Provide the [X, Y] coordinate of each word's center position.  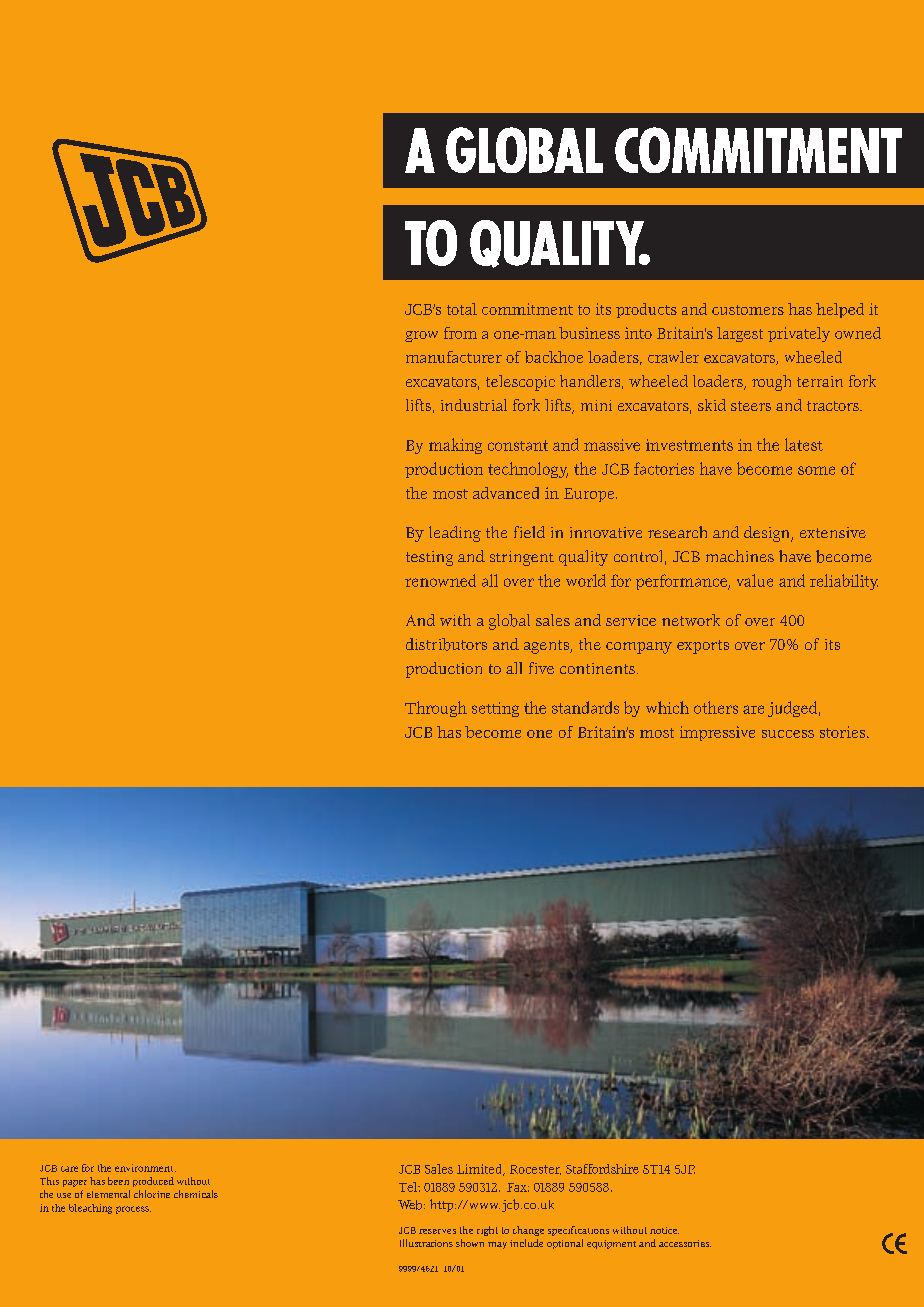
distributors [446, 644]
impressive [717, 733]
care [69, 1169]
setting [495, 709]
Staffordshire [602, 1169]
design [768, 534]
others [716, 707]
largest [740, 334]
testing [429, 558]
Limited [481, 1170]
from [460, 333]
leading [455, 534]
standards [585, 707]
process [133, 1210]
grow [421, 336]
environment [145, 1168]
